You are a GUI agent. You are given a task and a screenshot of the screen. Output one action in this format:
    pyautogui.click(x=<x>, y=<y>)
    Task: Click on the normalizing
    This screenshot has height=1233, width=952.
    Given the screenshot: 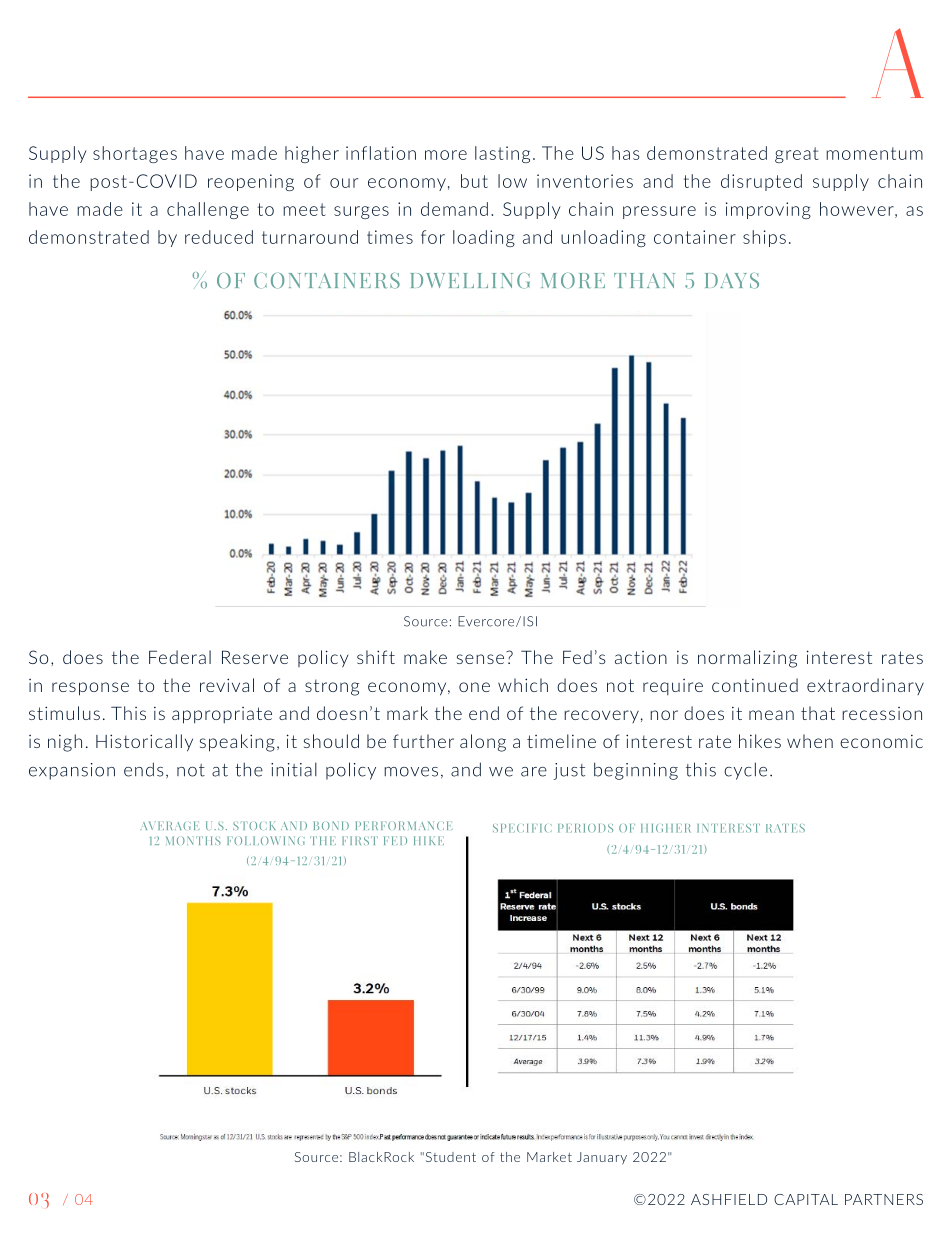 What is the action you would take?
    pyautogui.click(x=747, y=659)
